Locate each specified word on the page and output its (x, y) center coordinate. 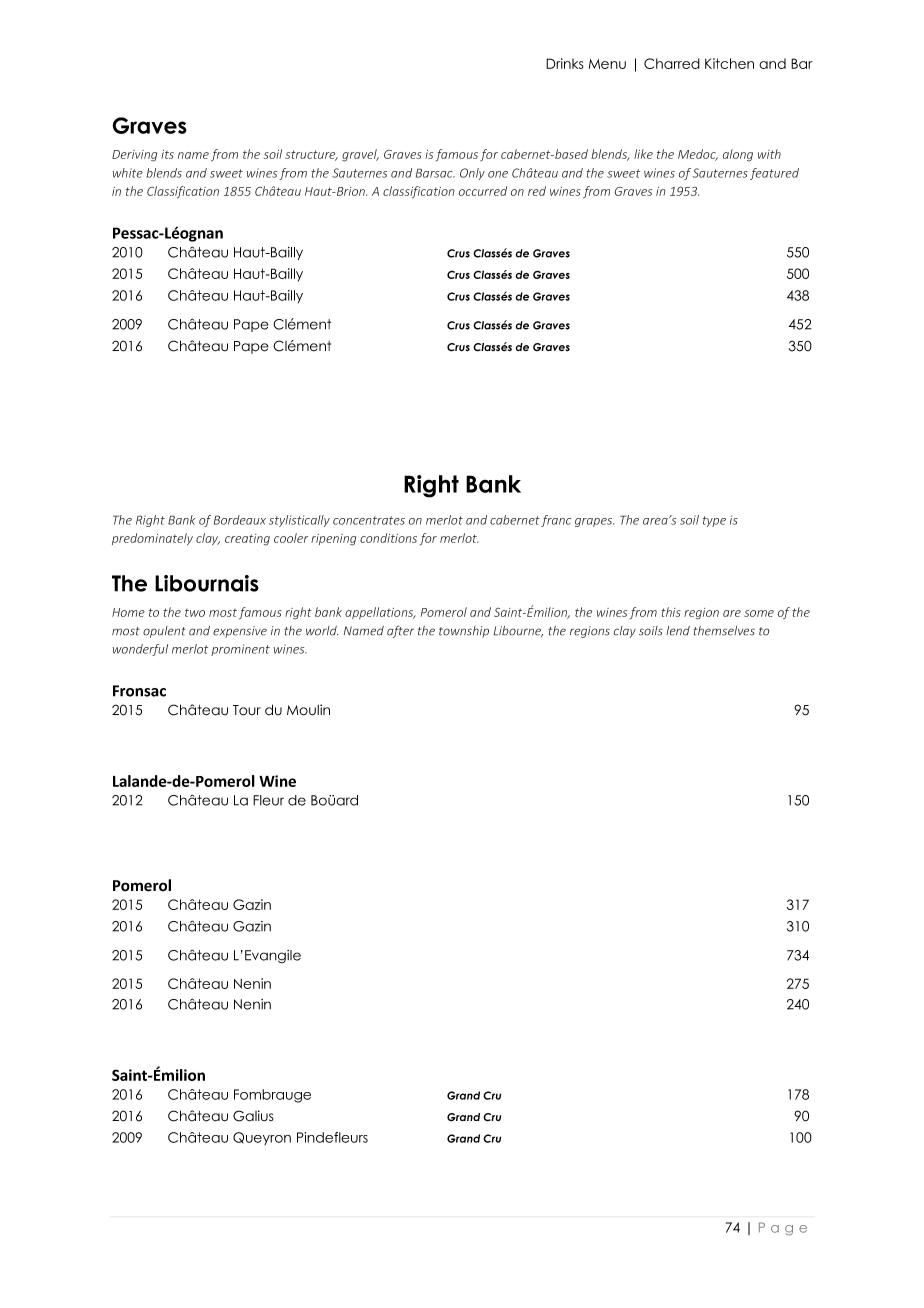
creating (247, 540)
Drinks (565, 63)
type (714, 521)
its (167, 154)
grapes (594, 522)
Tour (247, 710)
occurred (482, 191)
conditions (388, 538)
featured (774, 174)
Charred (672, 63)
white (127, 173)
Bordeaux (240, 520)
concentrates (369, 520)
